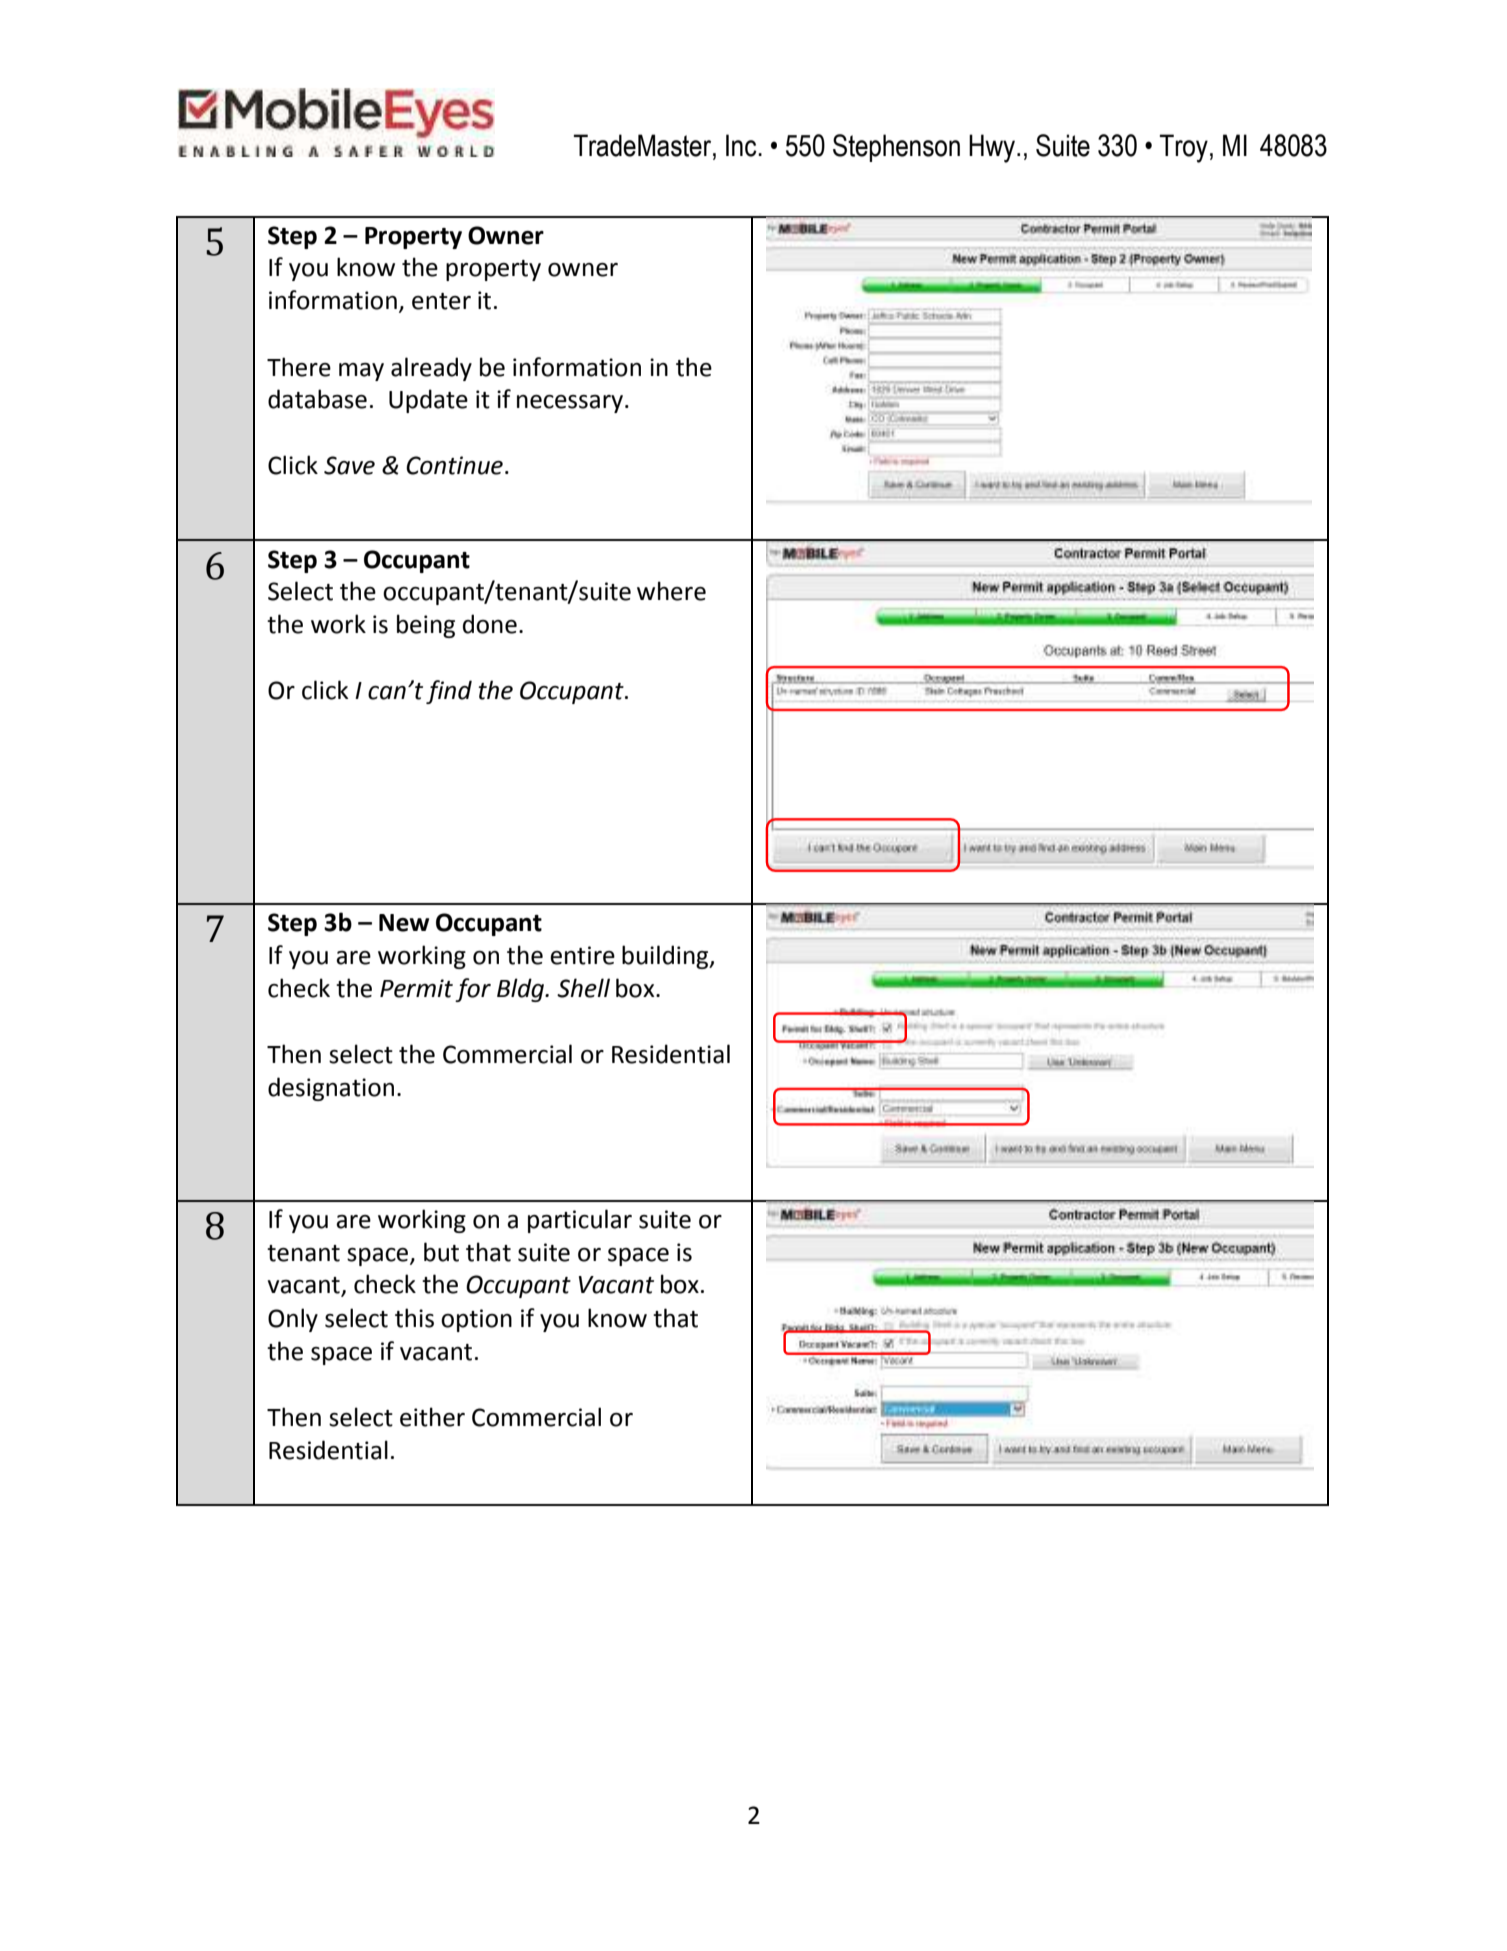 Image resolution: width=1507 pixels, height=1951 pixels. Describe the element at coordinates (349, 465) in the screenshot. I see `Save` at that location.
